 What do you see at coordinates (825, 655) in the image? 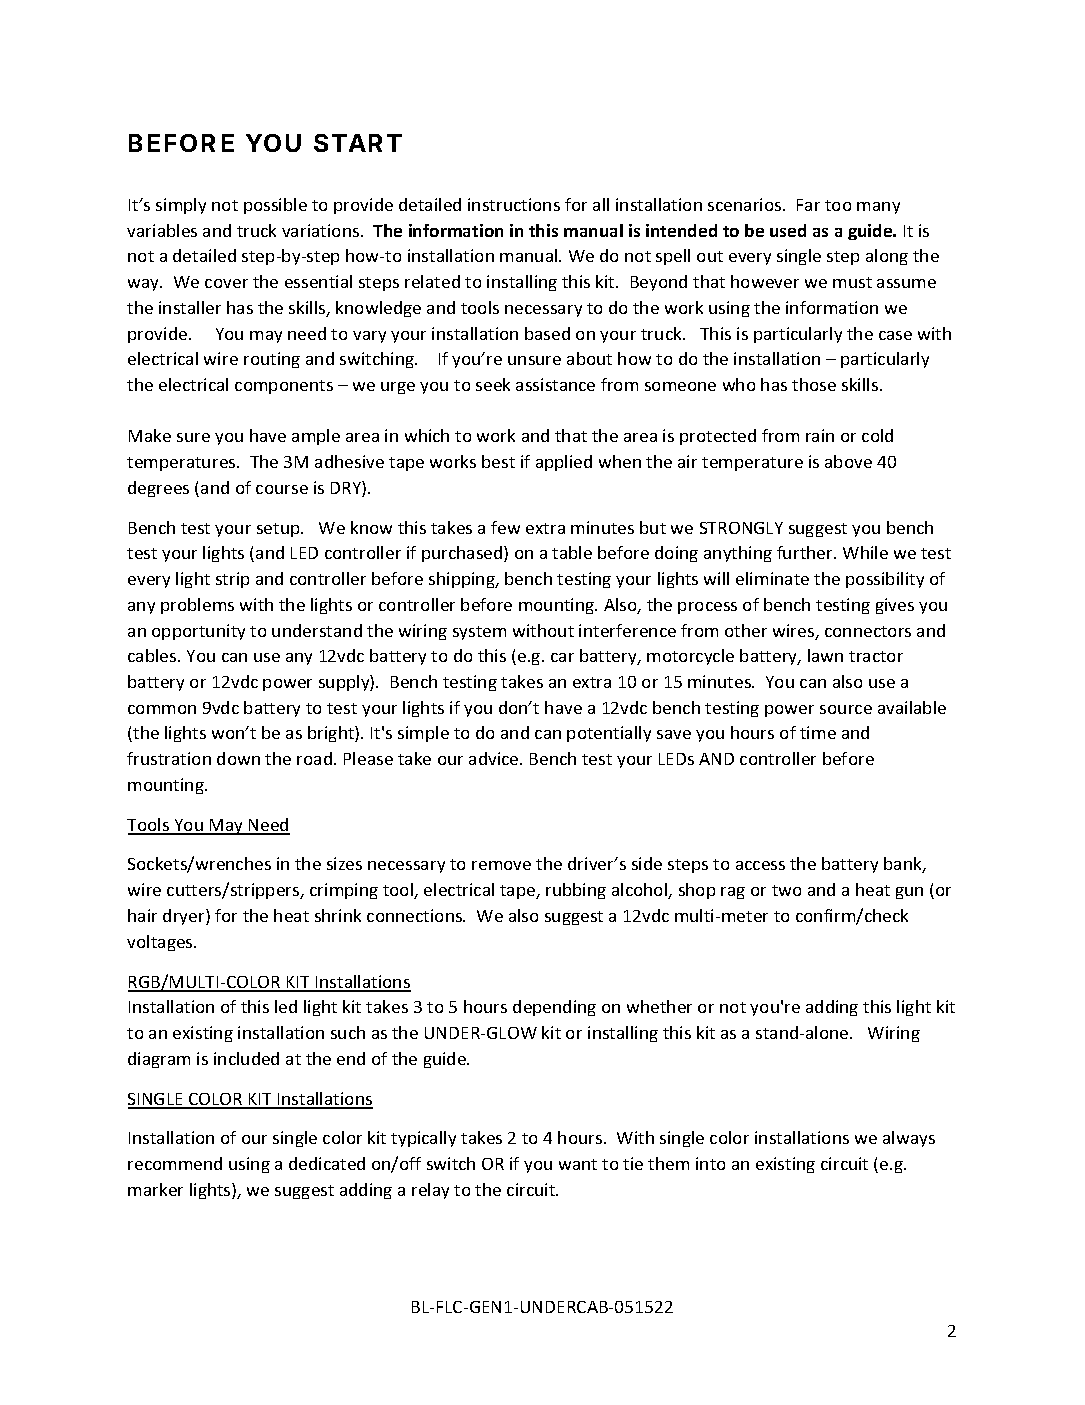
I see `lawn` at bounding box center [825, 655].
